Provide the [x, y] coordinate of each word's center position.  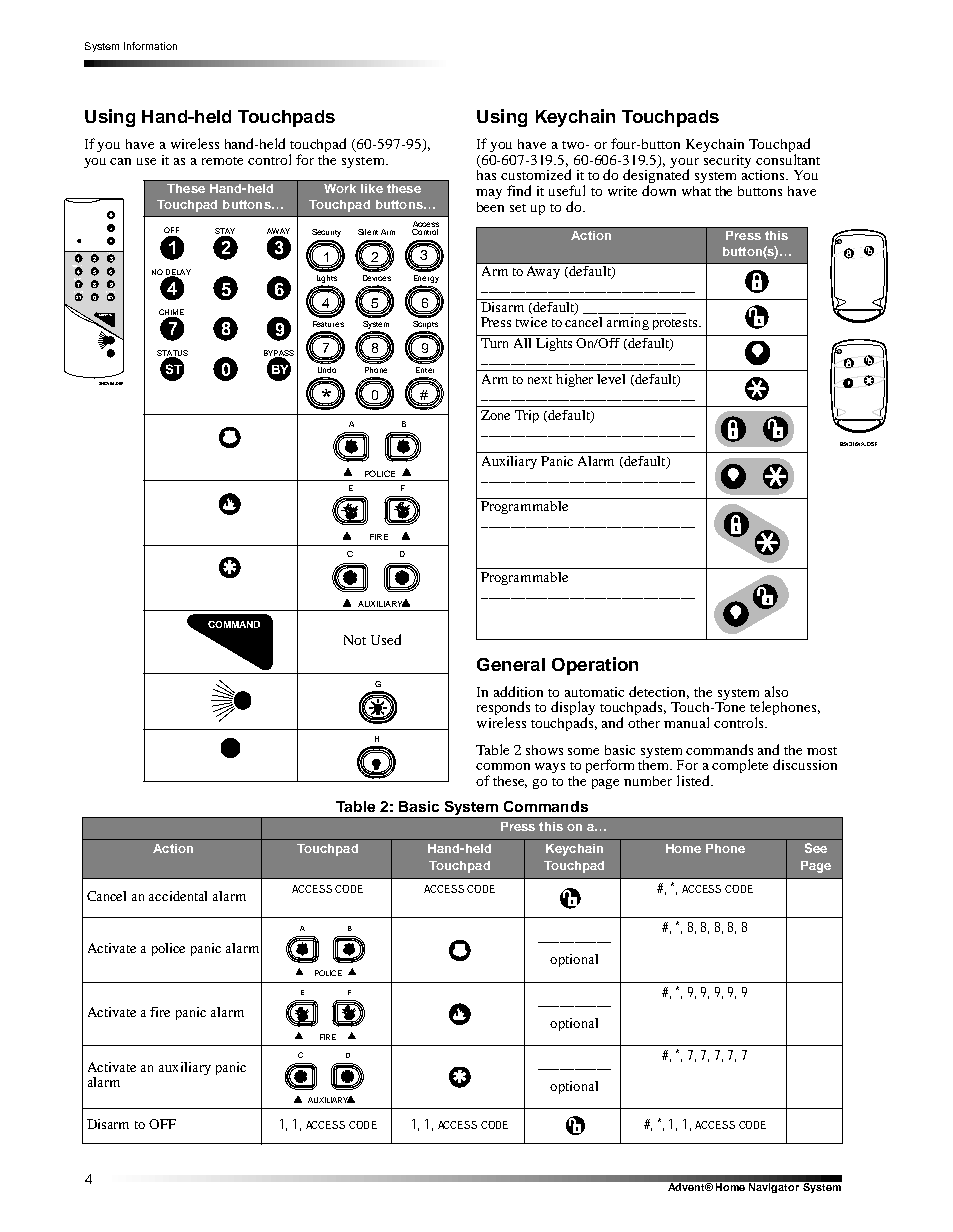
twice [531, 322]
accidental [178, 896]
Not [355, 640]
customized [536, 174]
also [776, 691]
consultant [788, 159]
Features [328, 324]
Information [150, 46]
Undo [327, 370]
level [611, 379]
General [511, 664]
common [503, 766]
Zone [495, 415]
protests [676, 324]
